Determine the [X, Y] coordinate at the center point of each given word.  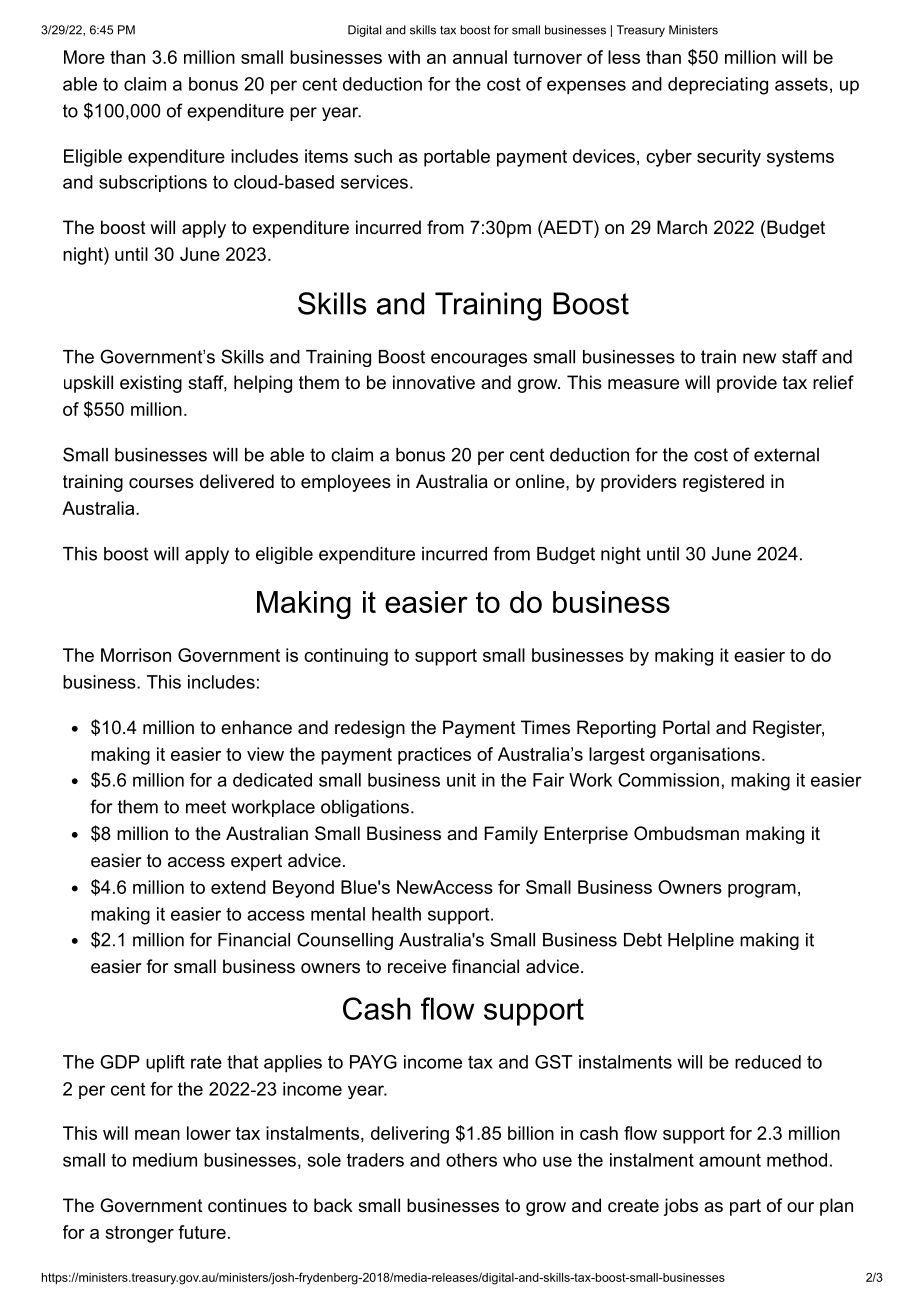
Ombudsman [686, 833]
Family [511, 835]
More [84, 57]
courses [161, 483]
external [786, 455]
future [202, 1232]
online [541, 481]
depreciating [718, 86]
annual [480, 57]
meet [206, 807]
